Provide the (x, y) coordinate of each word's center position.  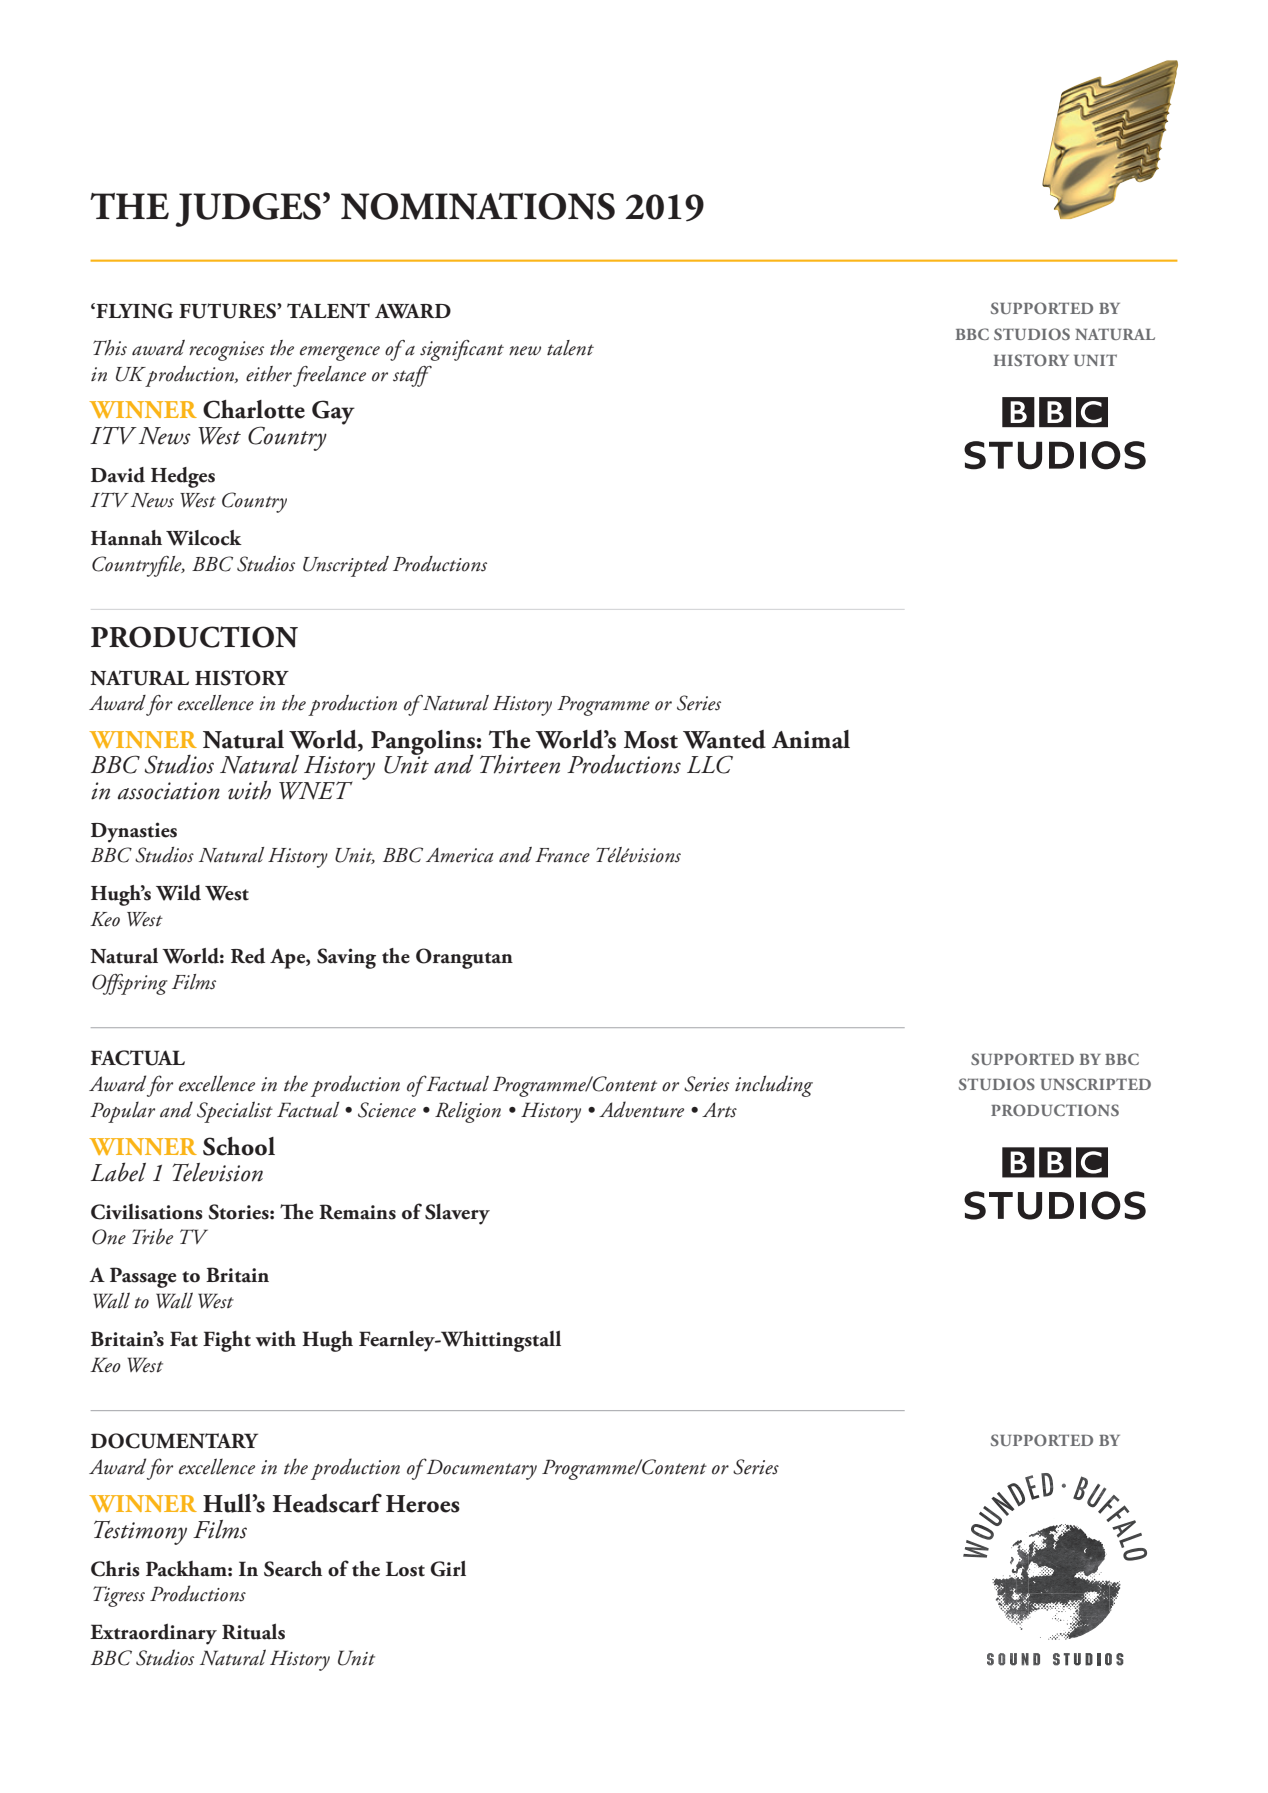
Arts (719, 1110)
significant (462, 350)
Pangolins (423, 743)
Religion (468, 1112)
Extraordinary (153, 1634)
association (169, 791)
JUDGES (248, 210)
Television (218, 1172)
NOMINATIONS (478, 206)
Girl (448, 1568)
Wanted (724, 739)
